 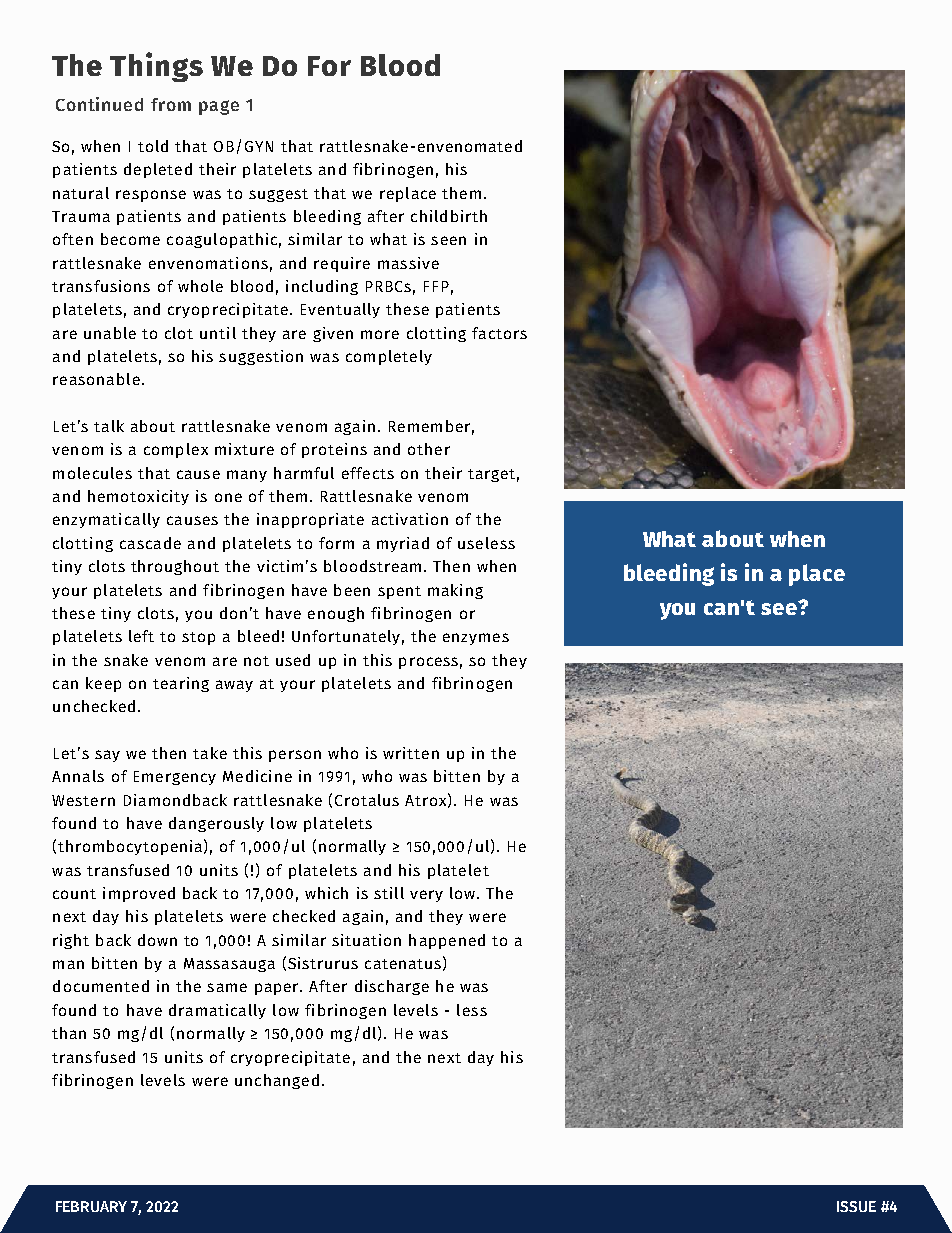 What do you see at coordinates (499, 333) in the screenshot?
I see `factors` at bounding box center [499, 333].
